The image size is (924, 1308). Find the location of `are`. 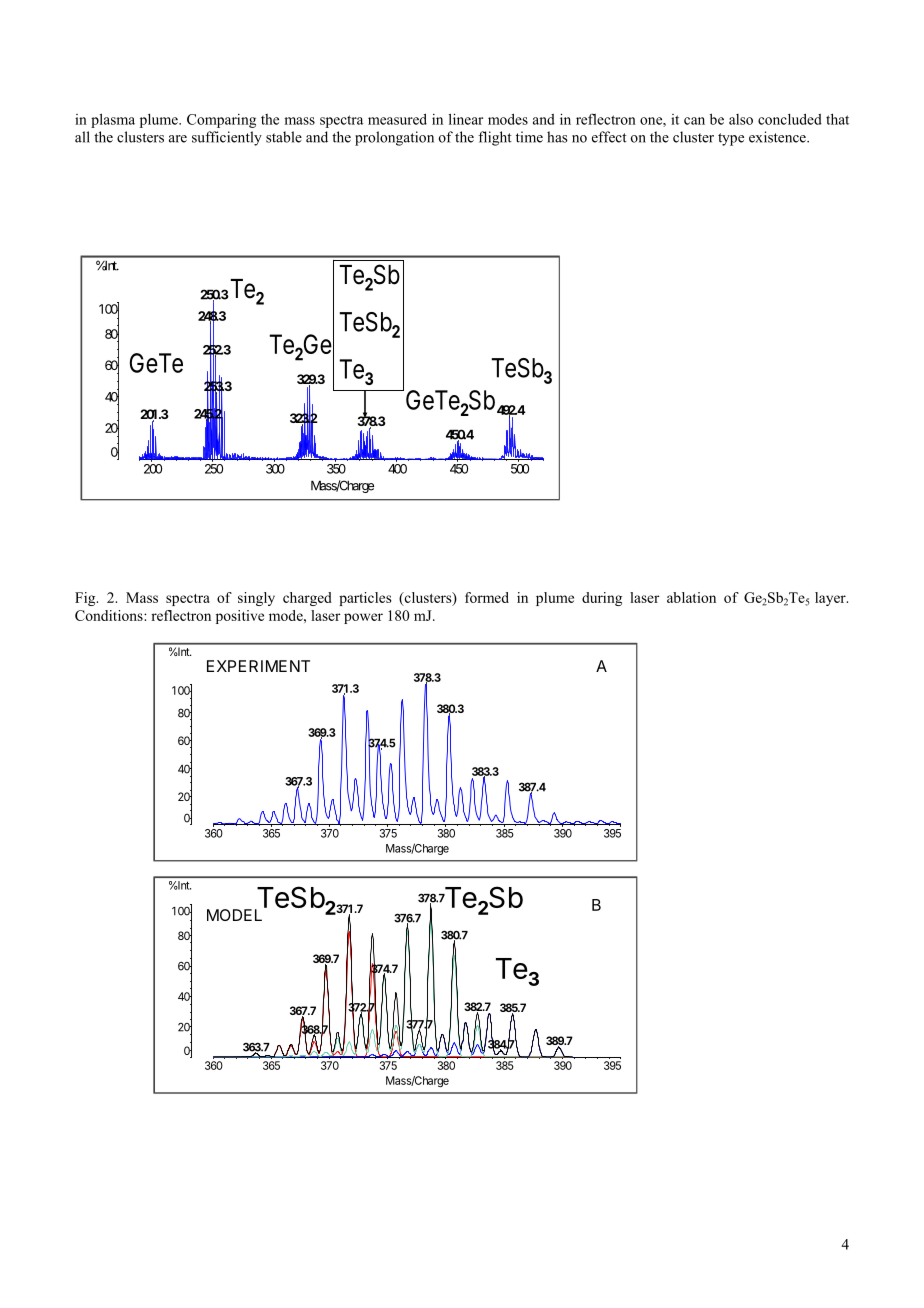

are is located at coordinates (178, 139).
